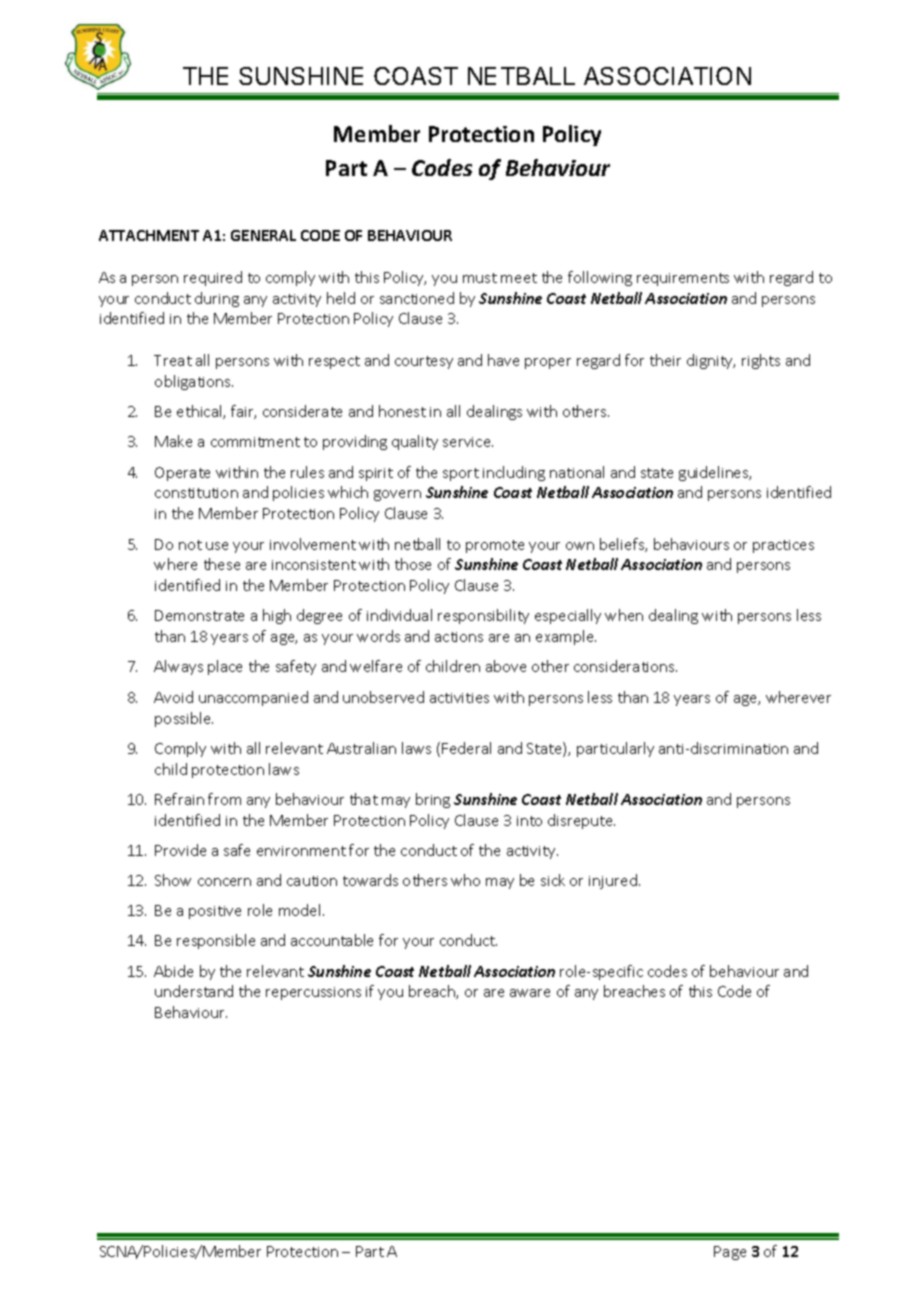 This document has width=924, height=1308. What do you see at coordinates (213, 278) in the document?
I see `required` at bounding box center [213, 278].
